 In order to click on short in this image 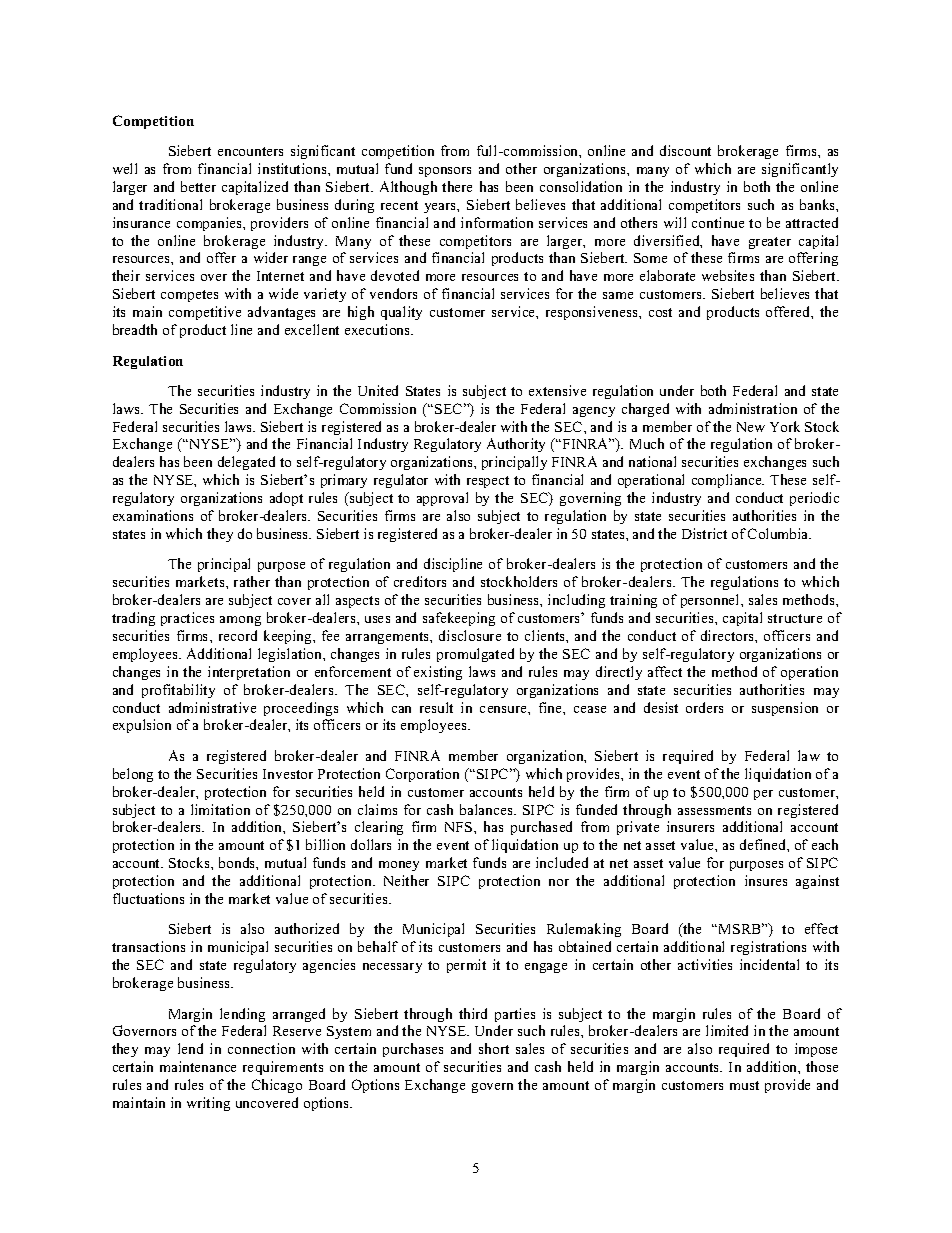, I will do `click(494, 1048)`.
